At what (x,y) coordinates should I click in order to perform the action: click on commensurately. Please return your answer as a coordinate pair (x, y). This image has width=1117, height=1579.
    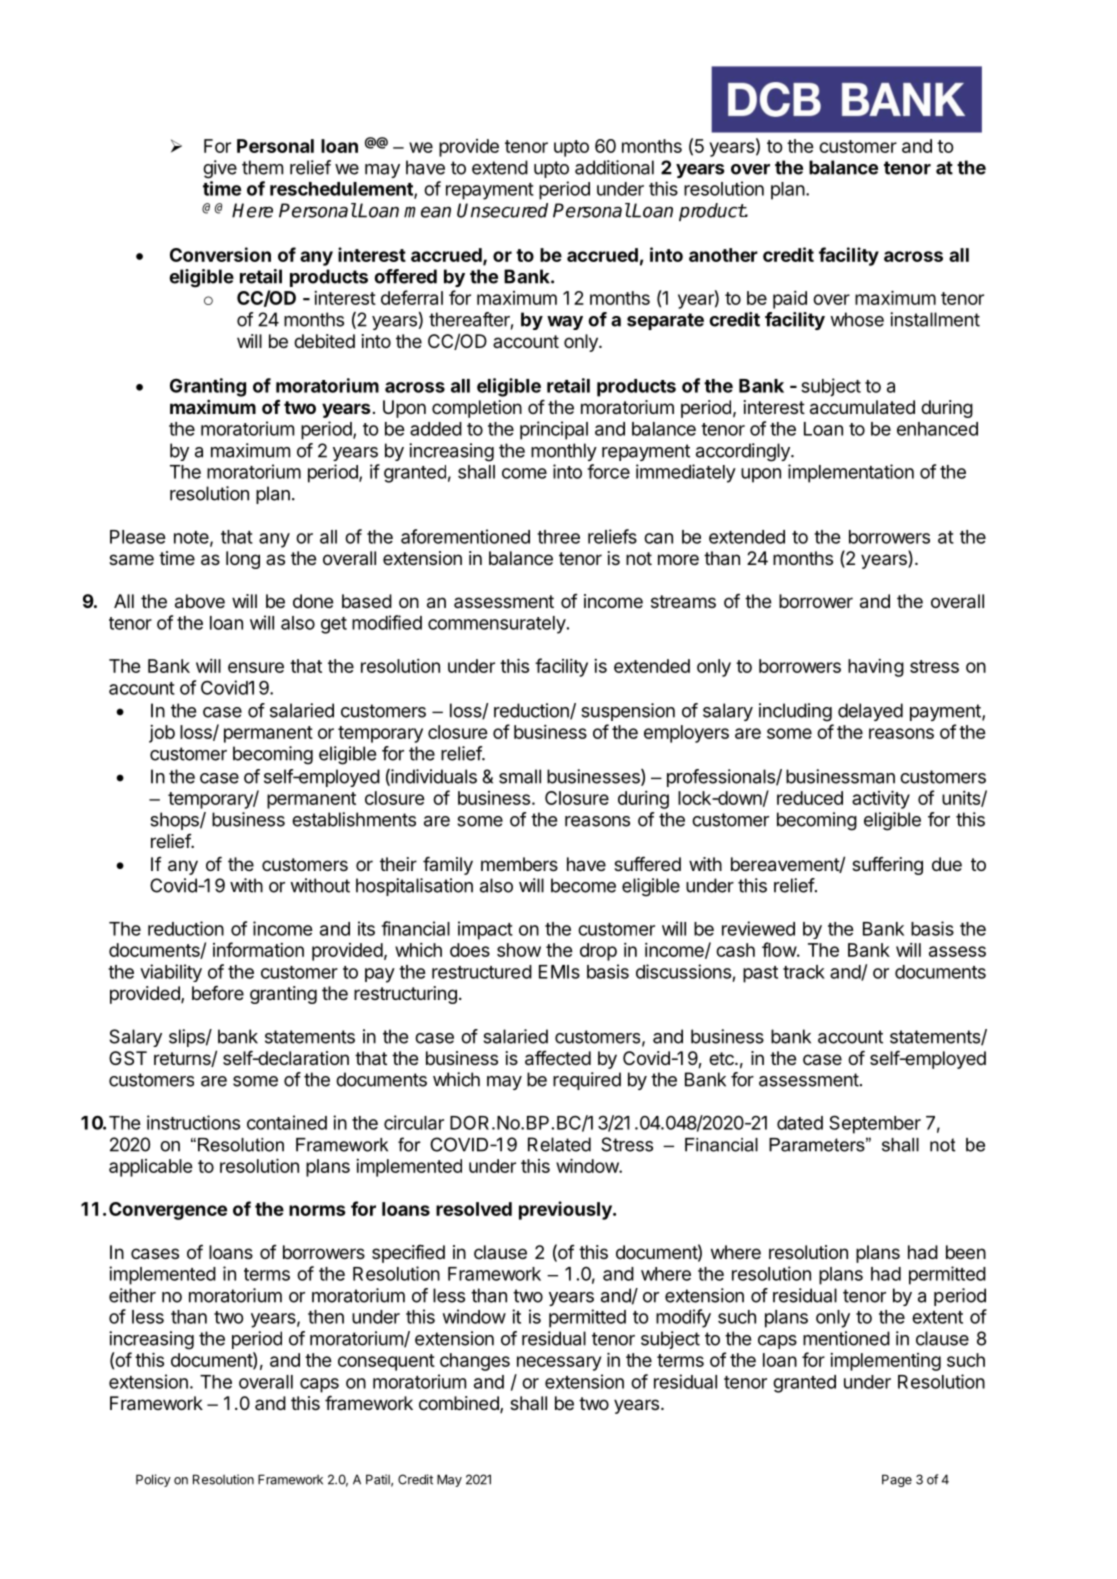
    Looking at the image, I should click on (497, 625).
